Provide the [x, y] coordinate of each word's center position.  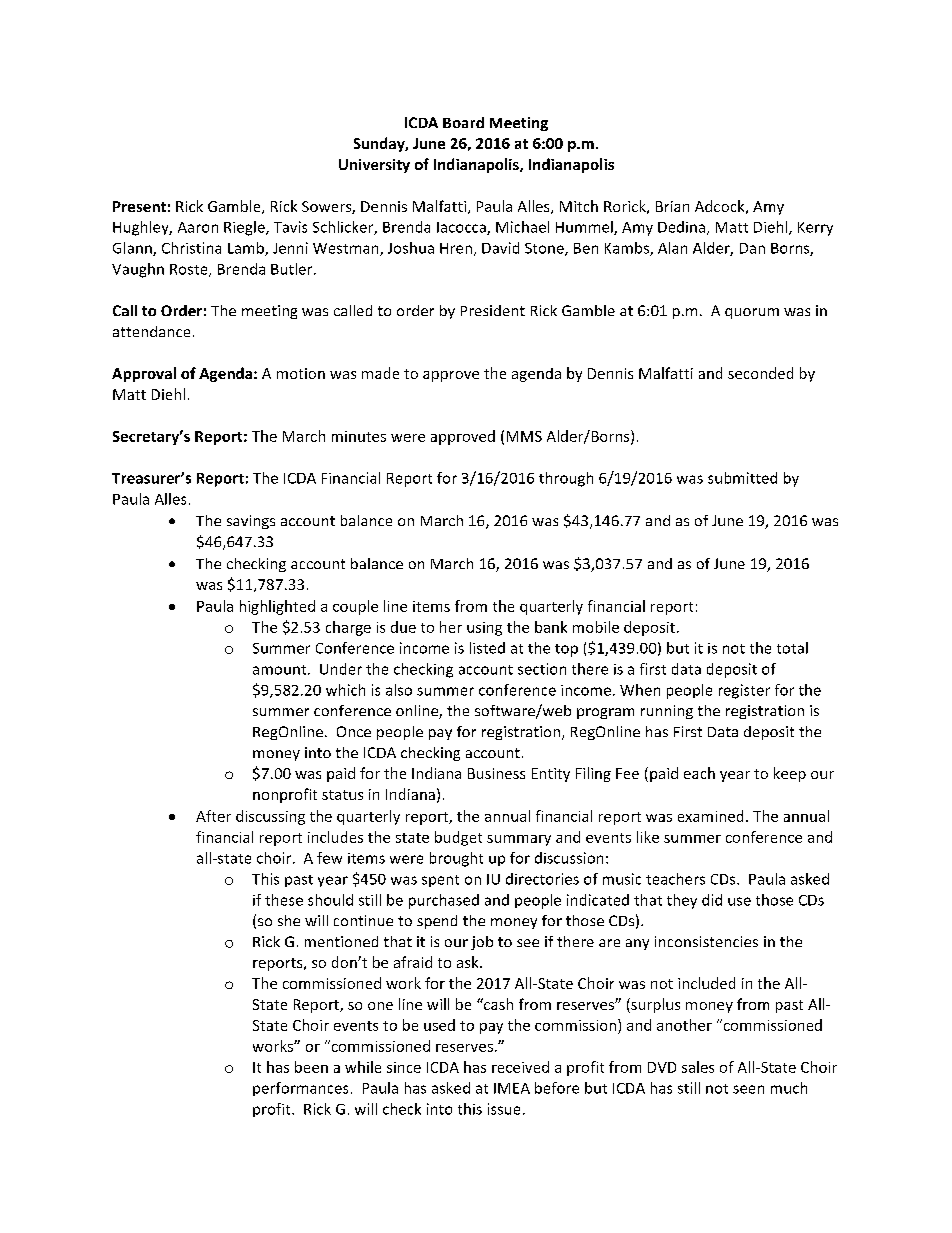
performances [300, 1089]
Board [463, 122]
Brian [672, 206]
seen [748, 1089]
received [520, 1067]
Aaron [198, 227]
